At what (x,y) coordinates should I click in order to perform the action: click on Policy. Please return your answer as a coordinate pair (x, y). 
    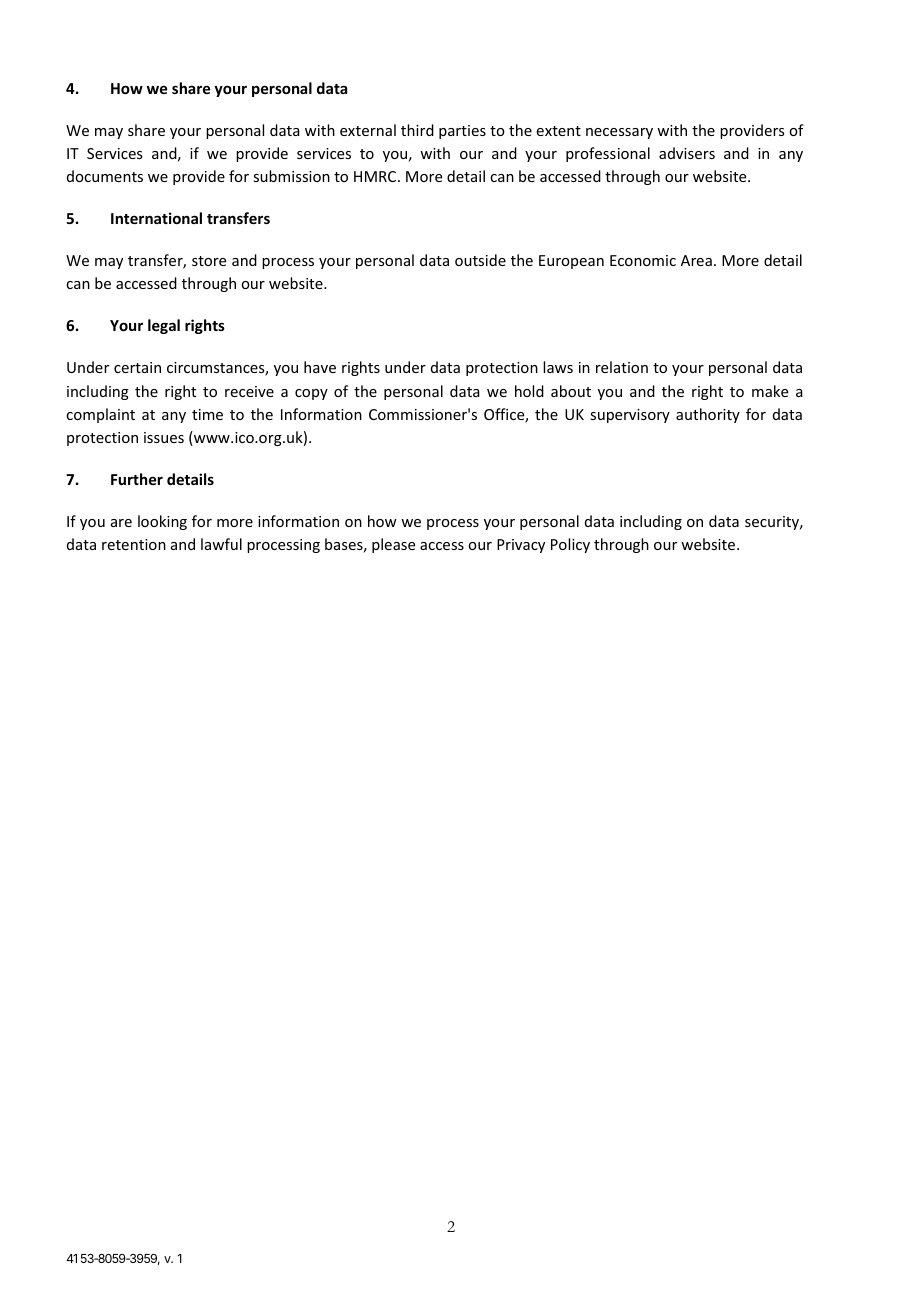
    Looking at the image, I should click on (570, 545).
